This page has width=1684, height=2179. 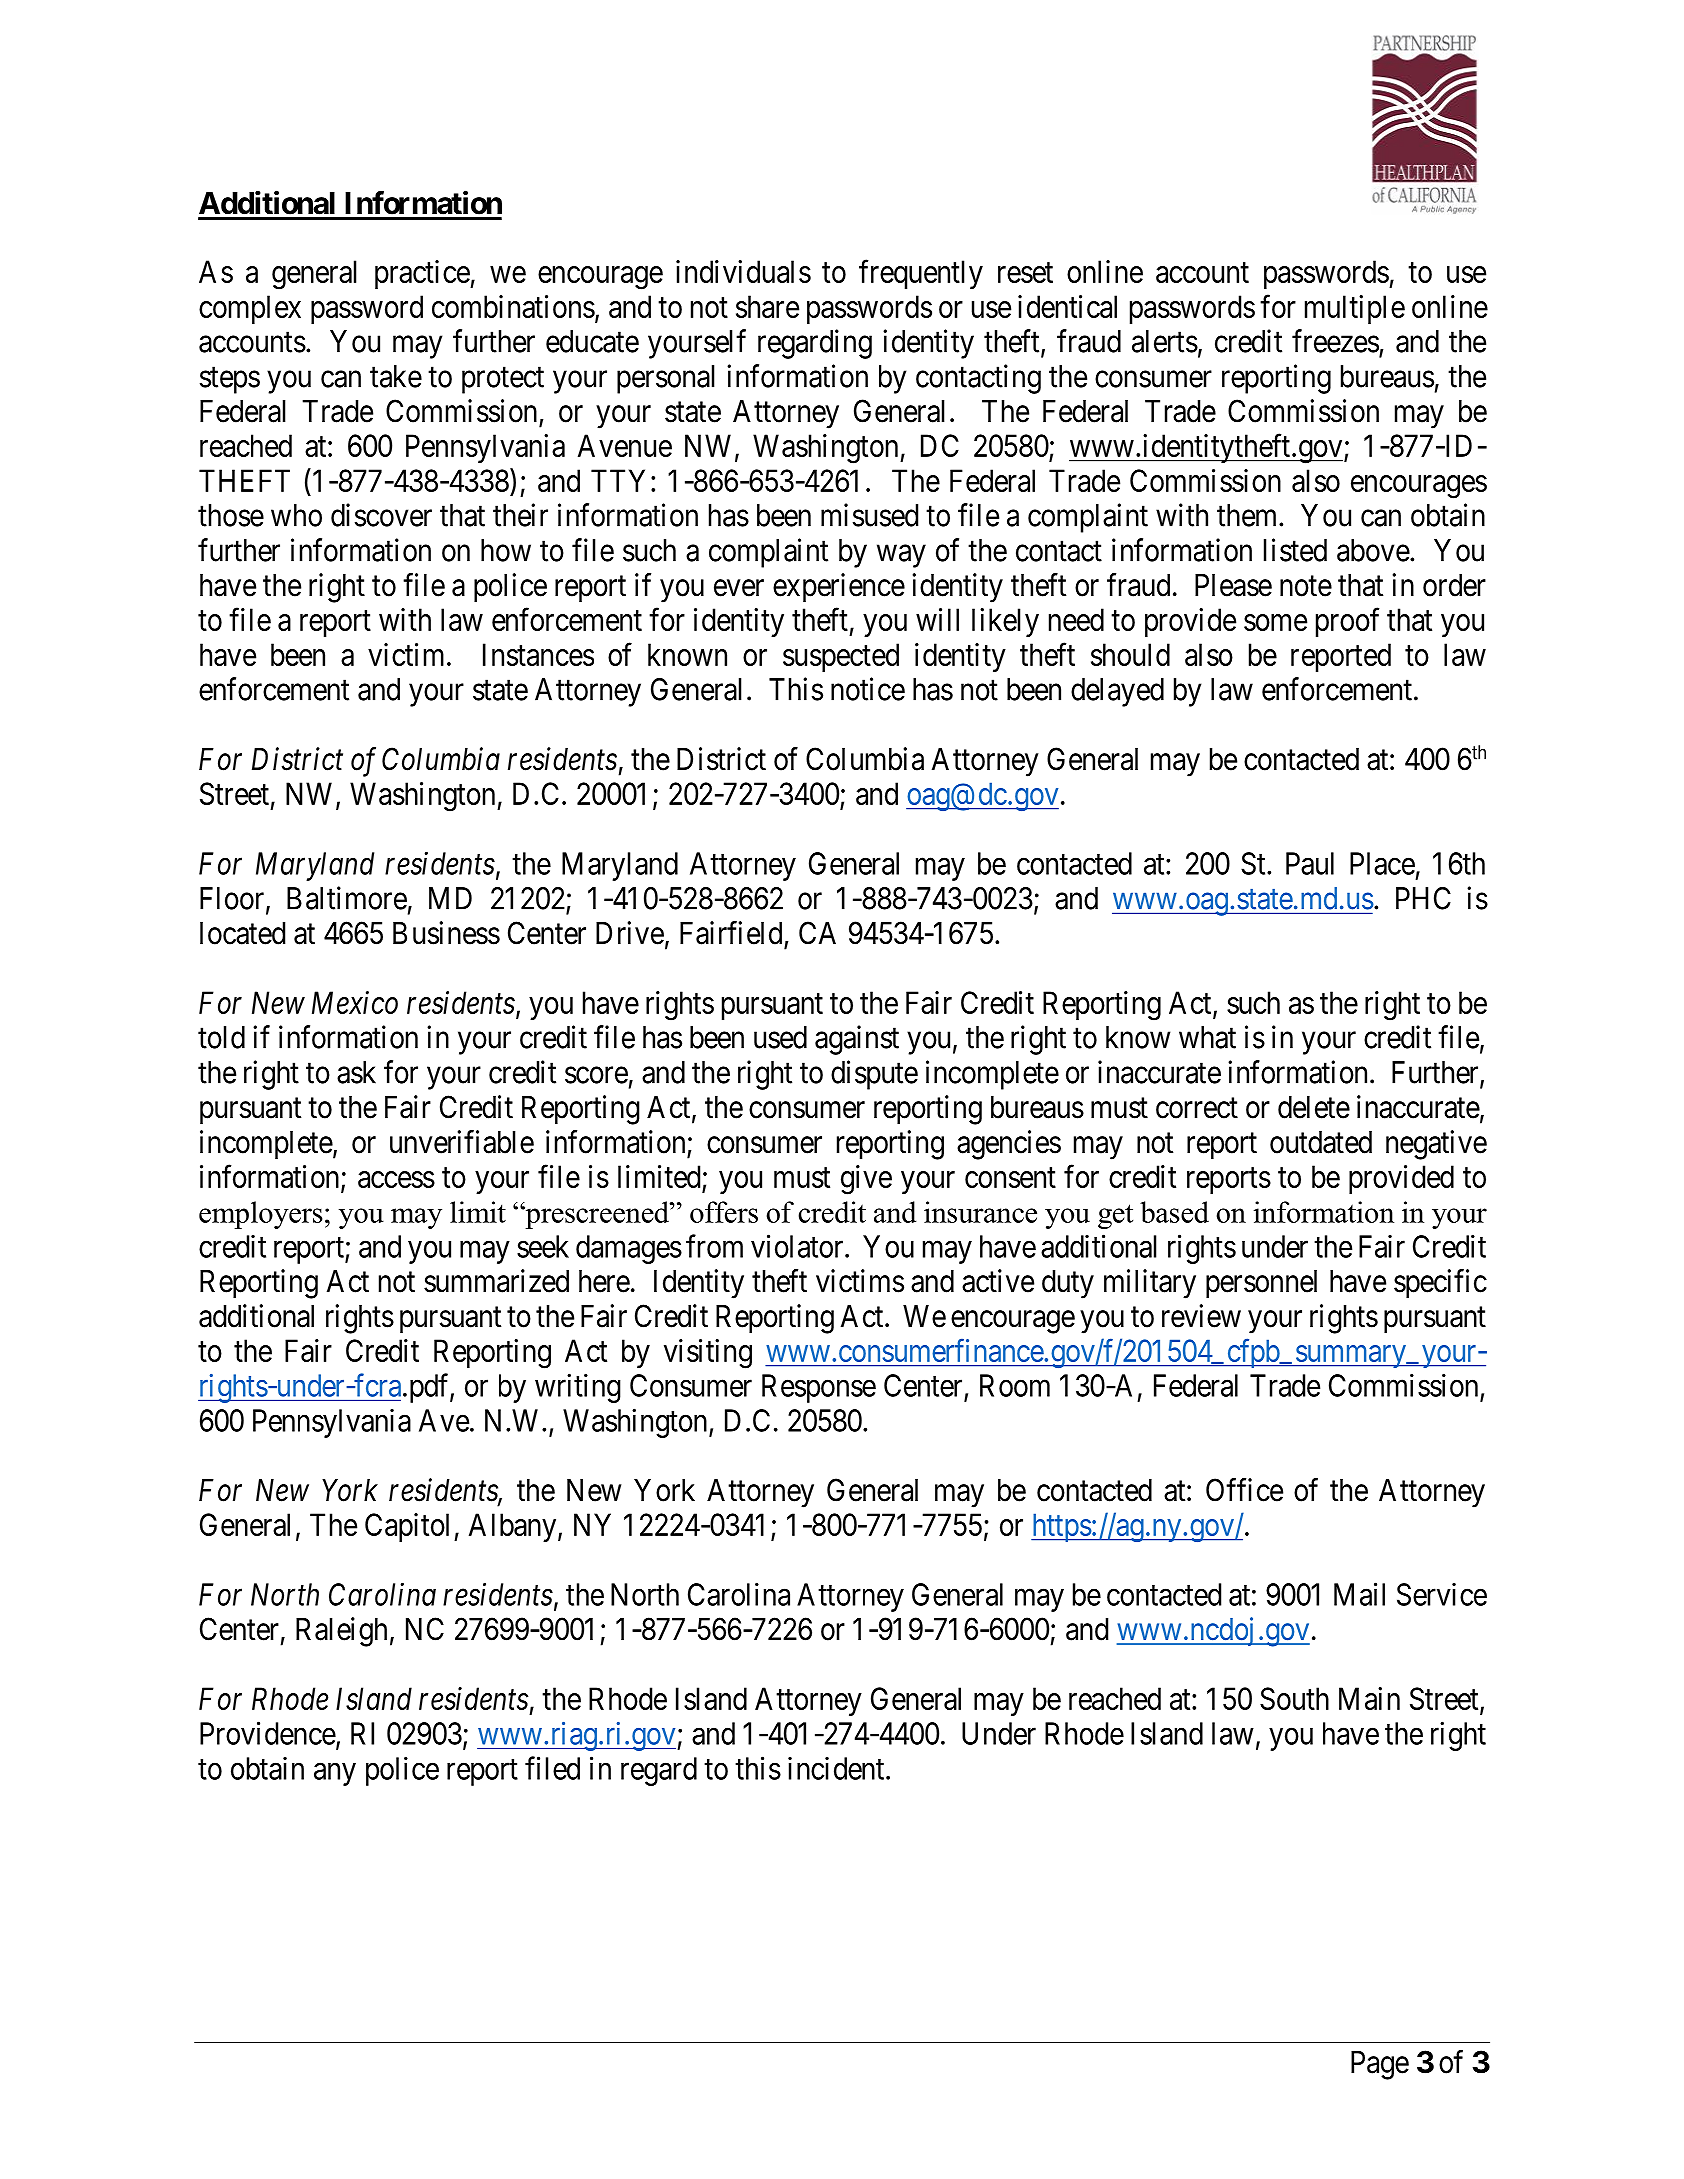 I want to click on Paul, so click(x=1310, y=863).
